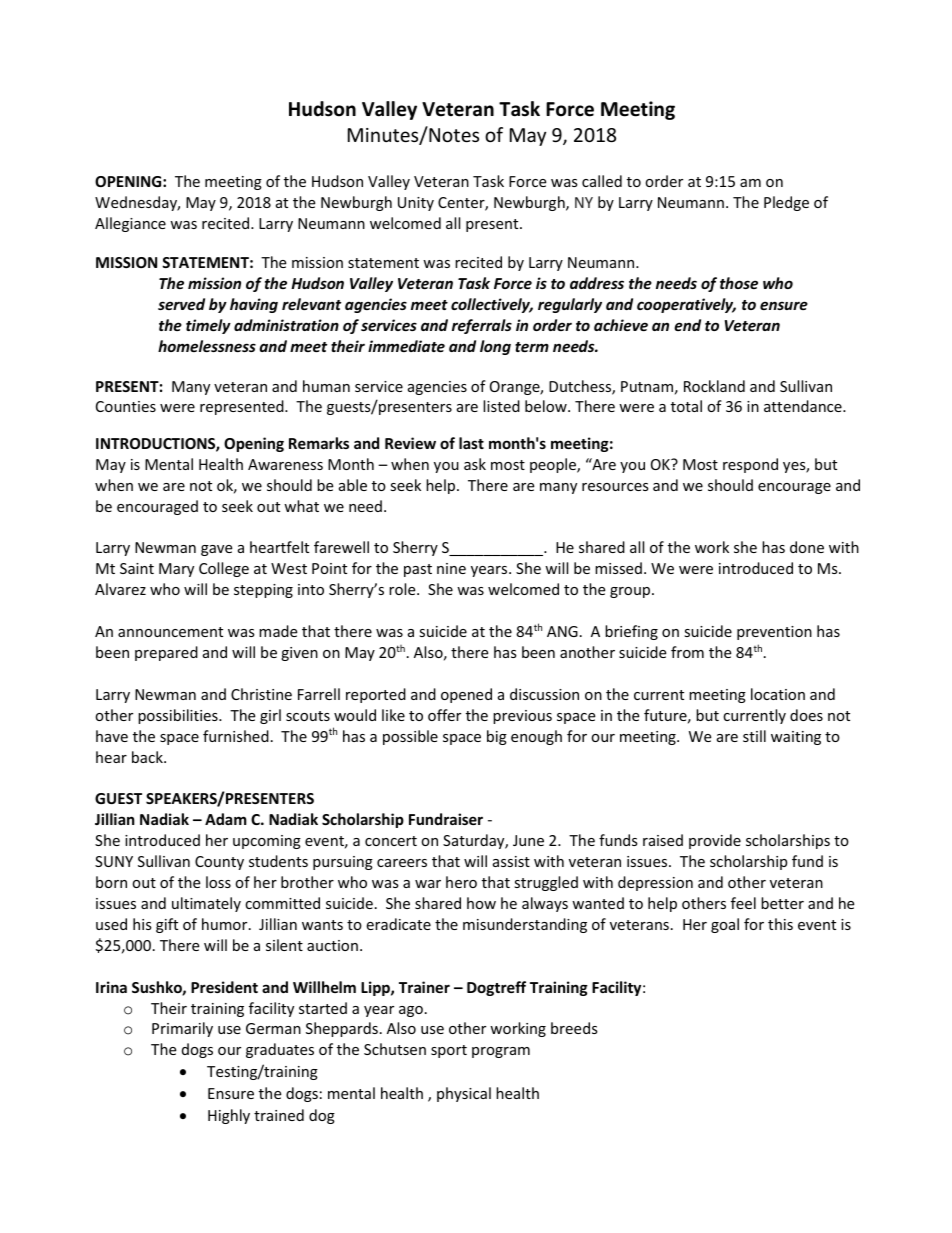 The height and width of the image is (1233, 952). I want to click on how, so click(481, 903).
